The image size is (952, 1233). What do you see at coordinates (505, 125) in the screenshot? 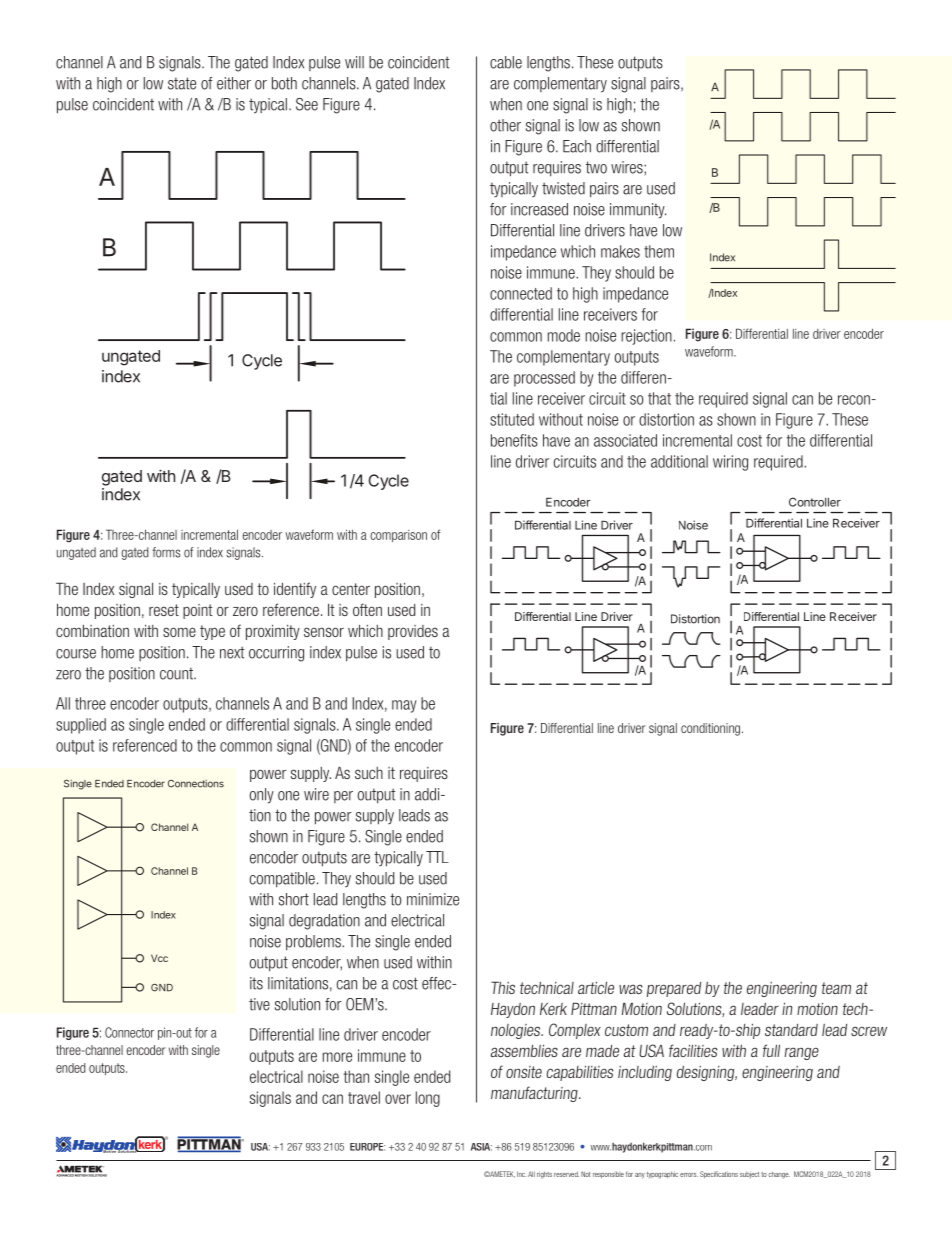
I see `other` at bounding box center [505, 125].
